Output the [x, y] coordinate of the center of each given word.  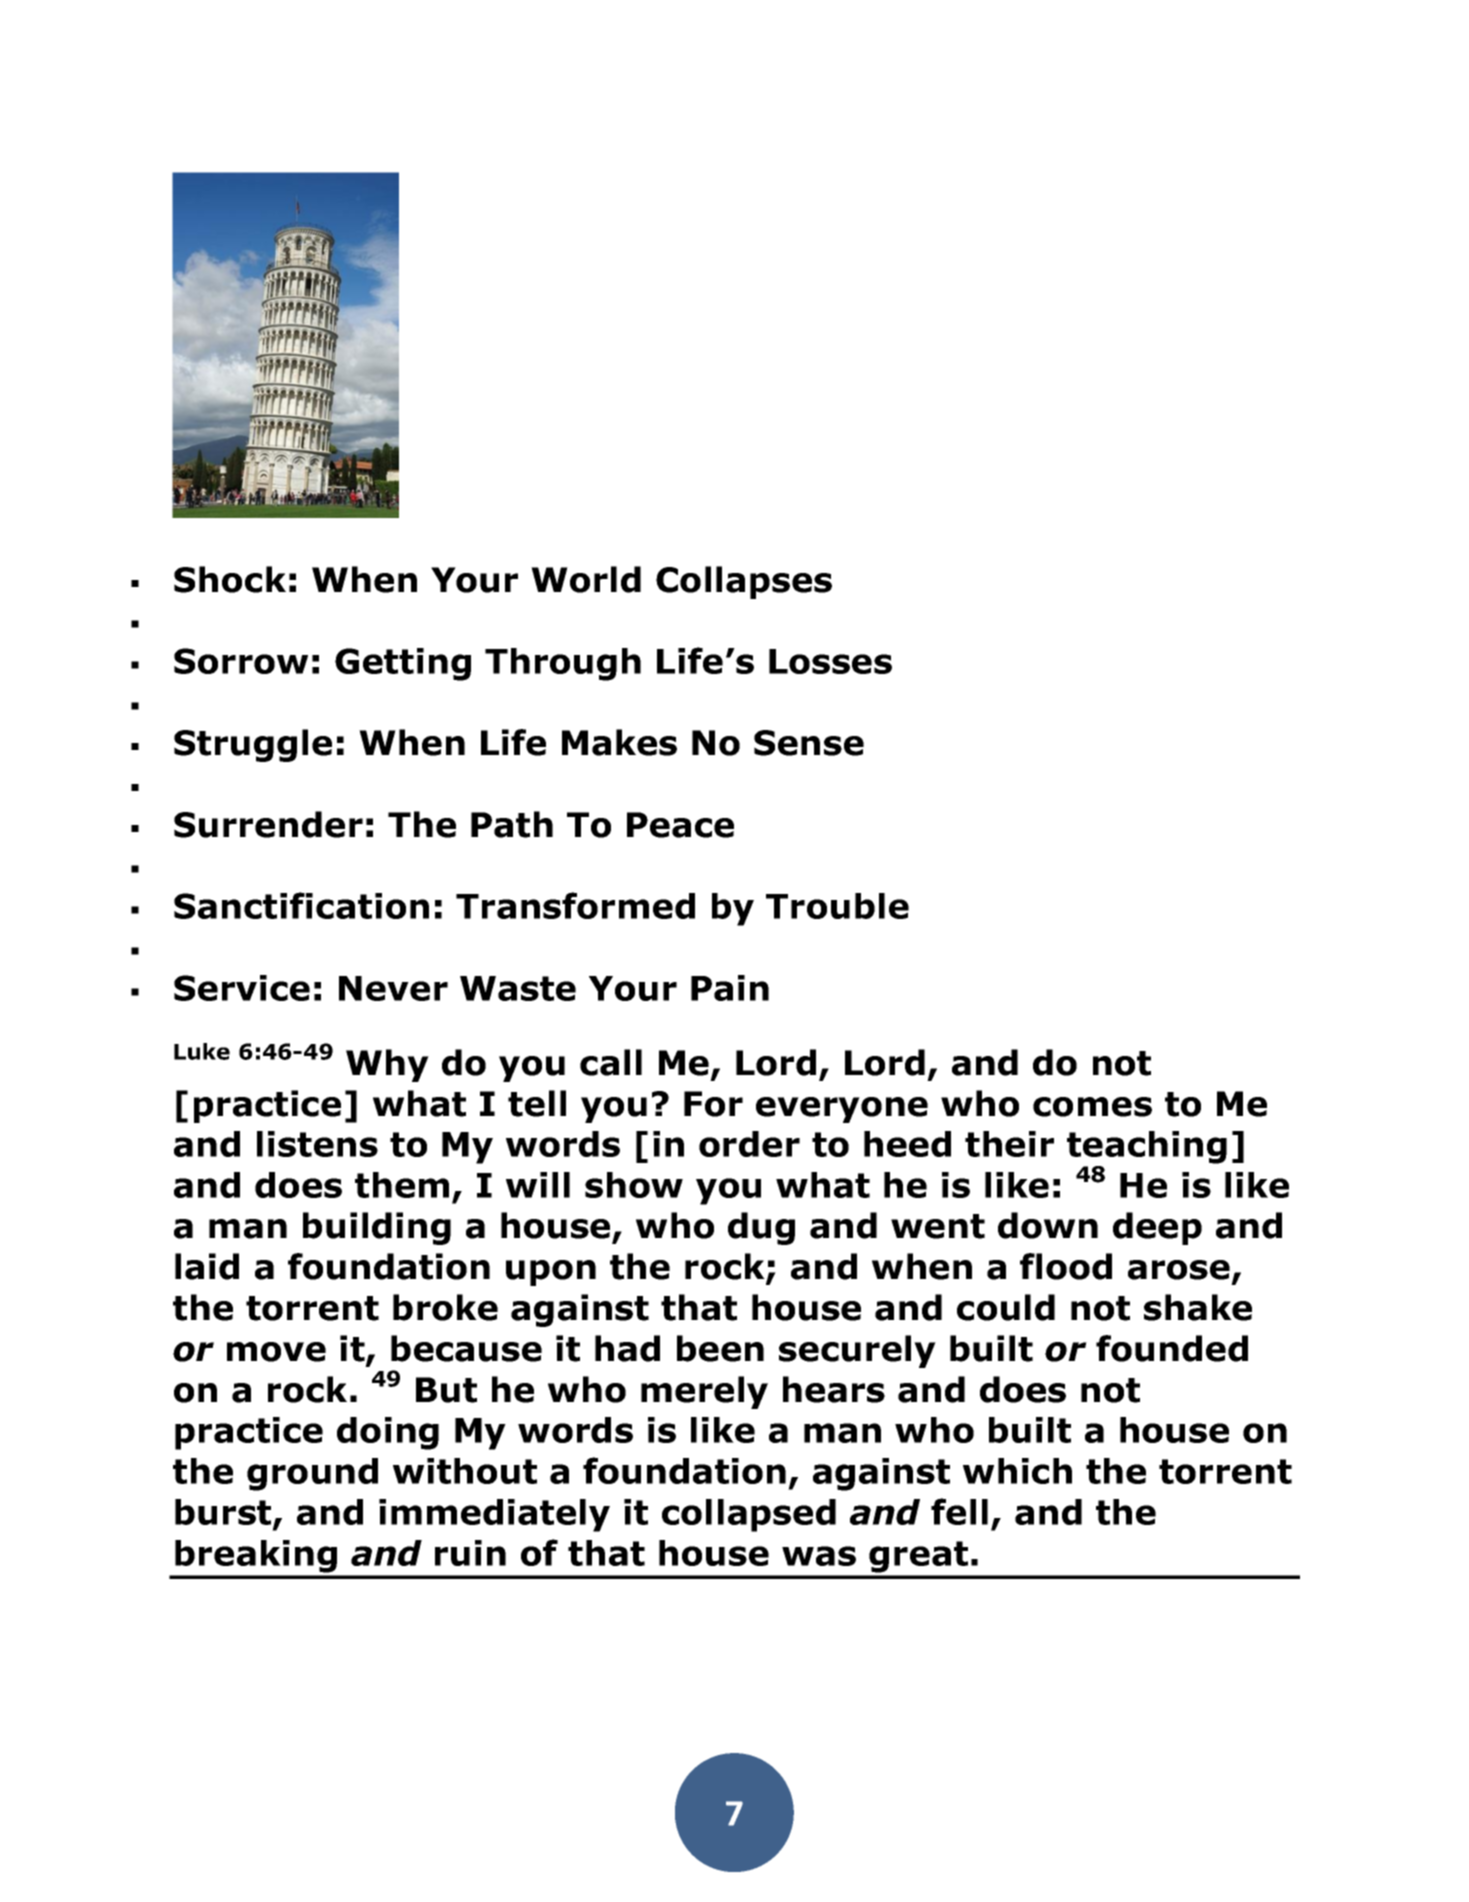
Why [387, 1065]
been [720, 1348]
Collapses [744, 582]
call [611, 1062]
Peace [680, 825]
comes [1092, 1107]
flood [1066, 1266]
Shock [230, 579]
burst [224, 1513]
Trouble [837, 906]
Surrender [268, 824]
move [276, 1352]
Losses [830, 661]
